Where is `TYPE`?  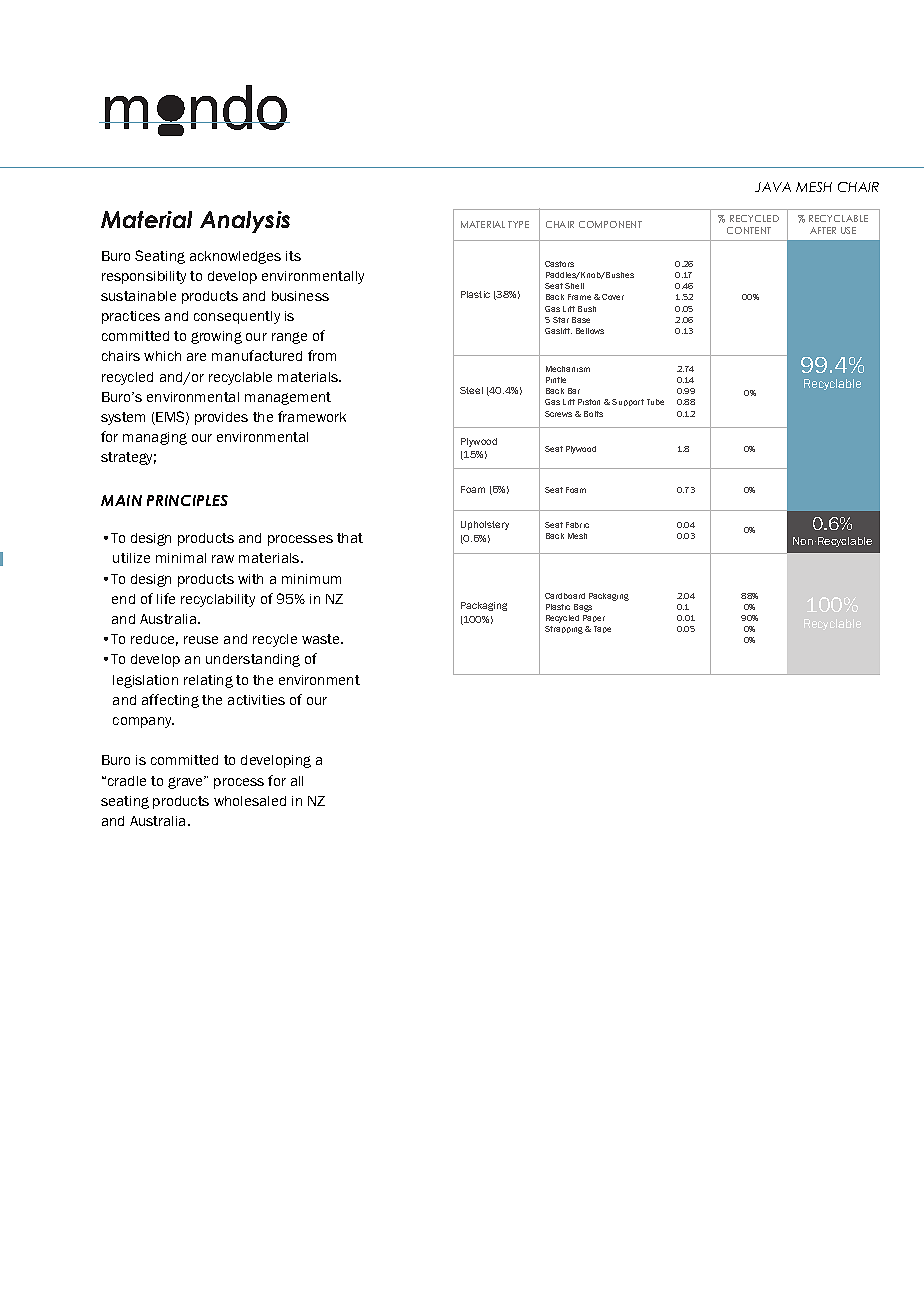 TYPE is located at coordinates (518, 224).
